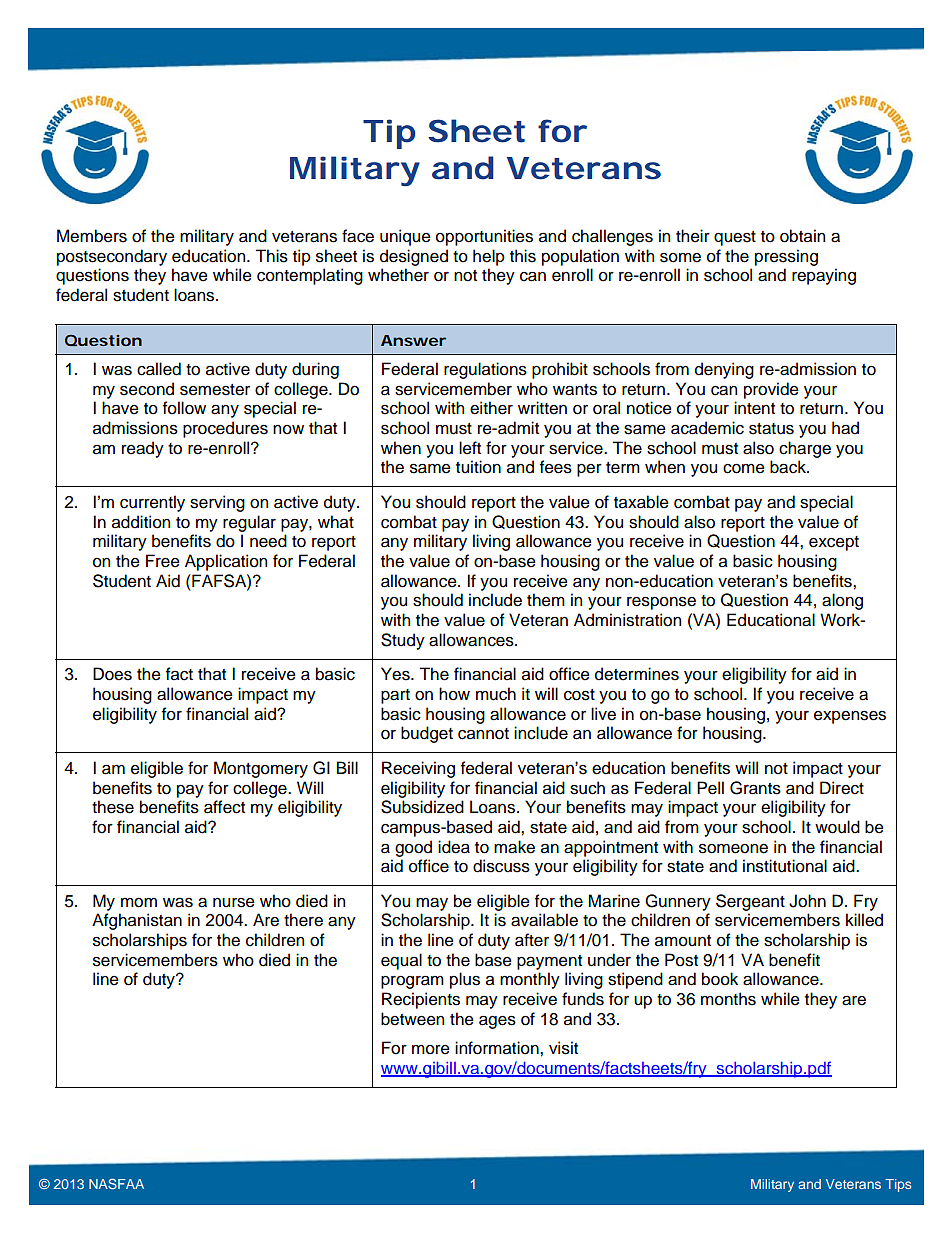  What do you see at coordinates (546, 600) in the document?
I see `them` at bounding box center [546, 600].
